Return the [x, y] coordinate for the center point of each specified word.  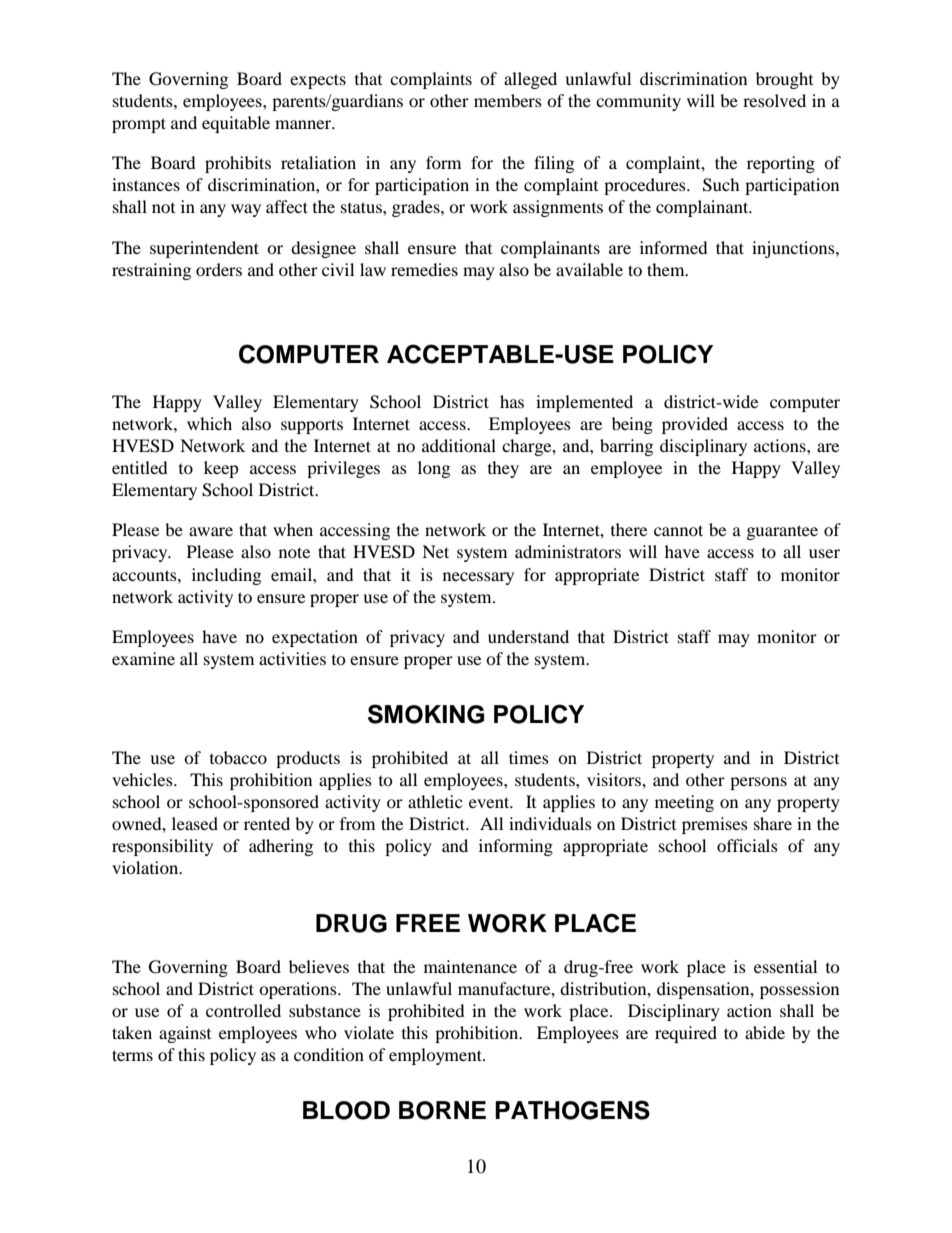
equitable [236, 124]
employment [436, 1056]
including [226, 576]
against [185, 1034]
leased [195, 823]
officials [747, 845]
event [490, 802]
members [508, 100]
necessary [478, 578]
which [209, 423]
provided [695, 425]
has [512, 401]
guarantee [782, 532]
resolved [774, 100]
